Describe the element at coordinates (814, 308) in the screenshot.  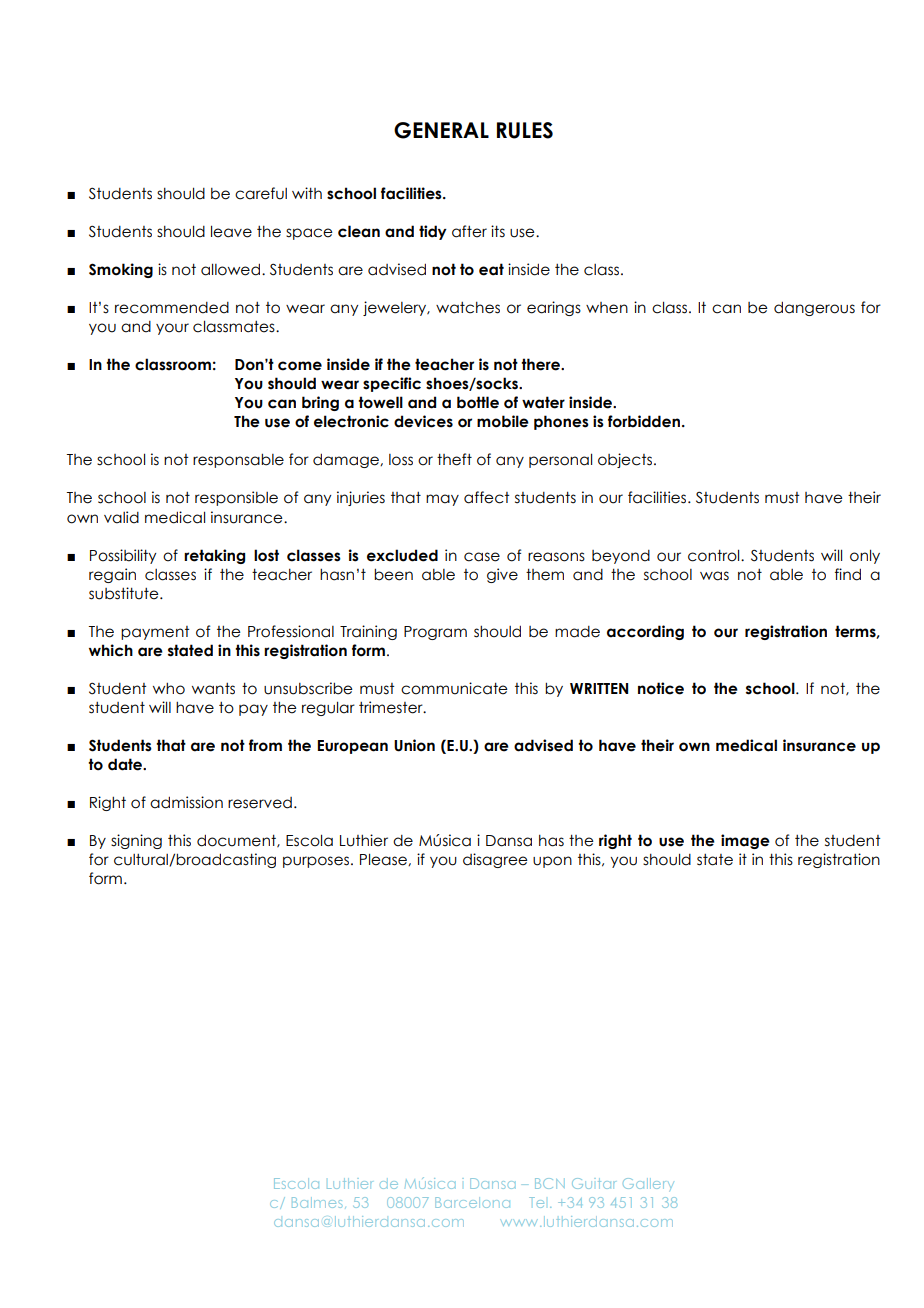
I see `dangerous` at that location.
